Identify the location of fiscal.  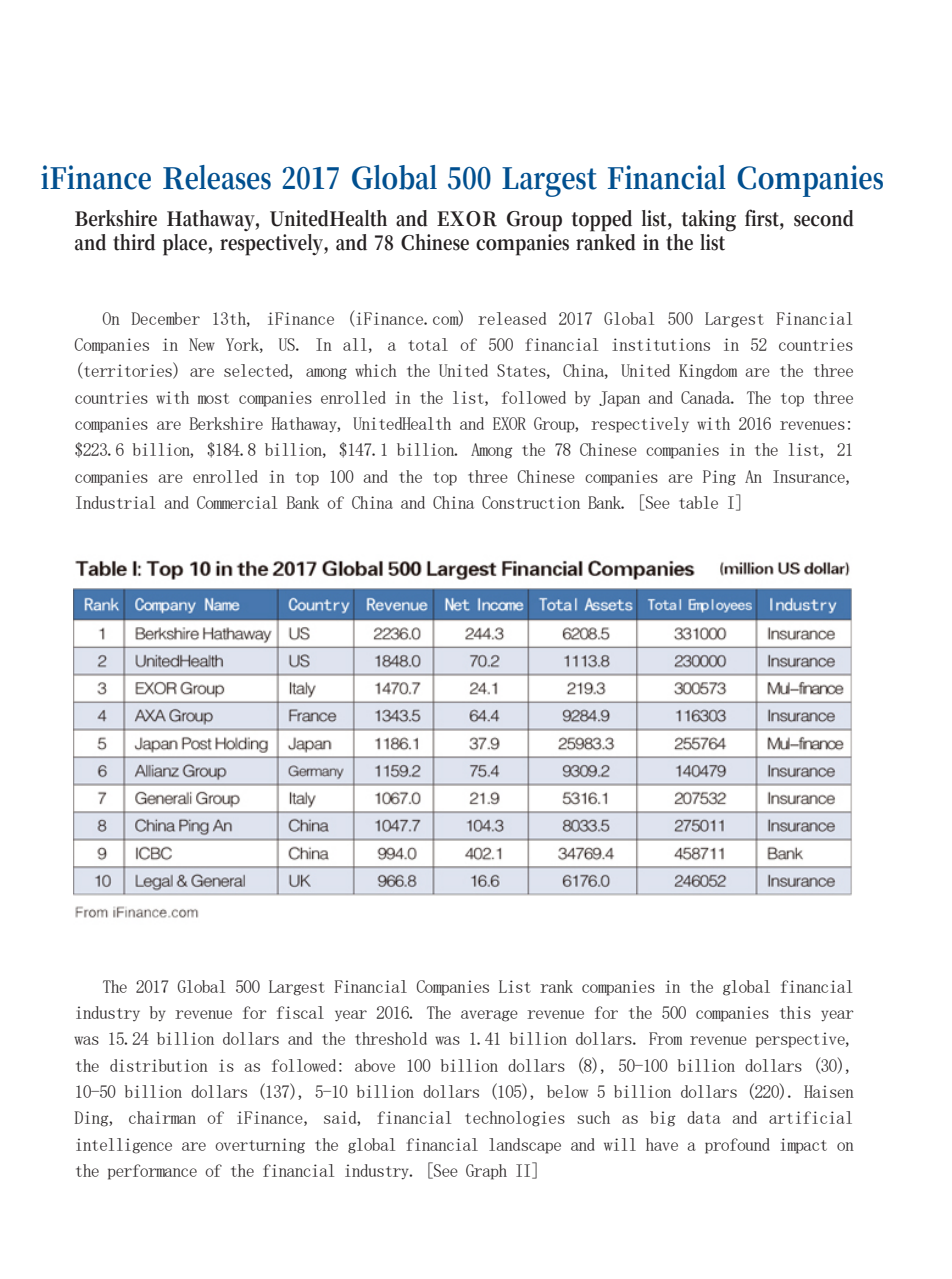
(300, 1012).
